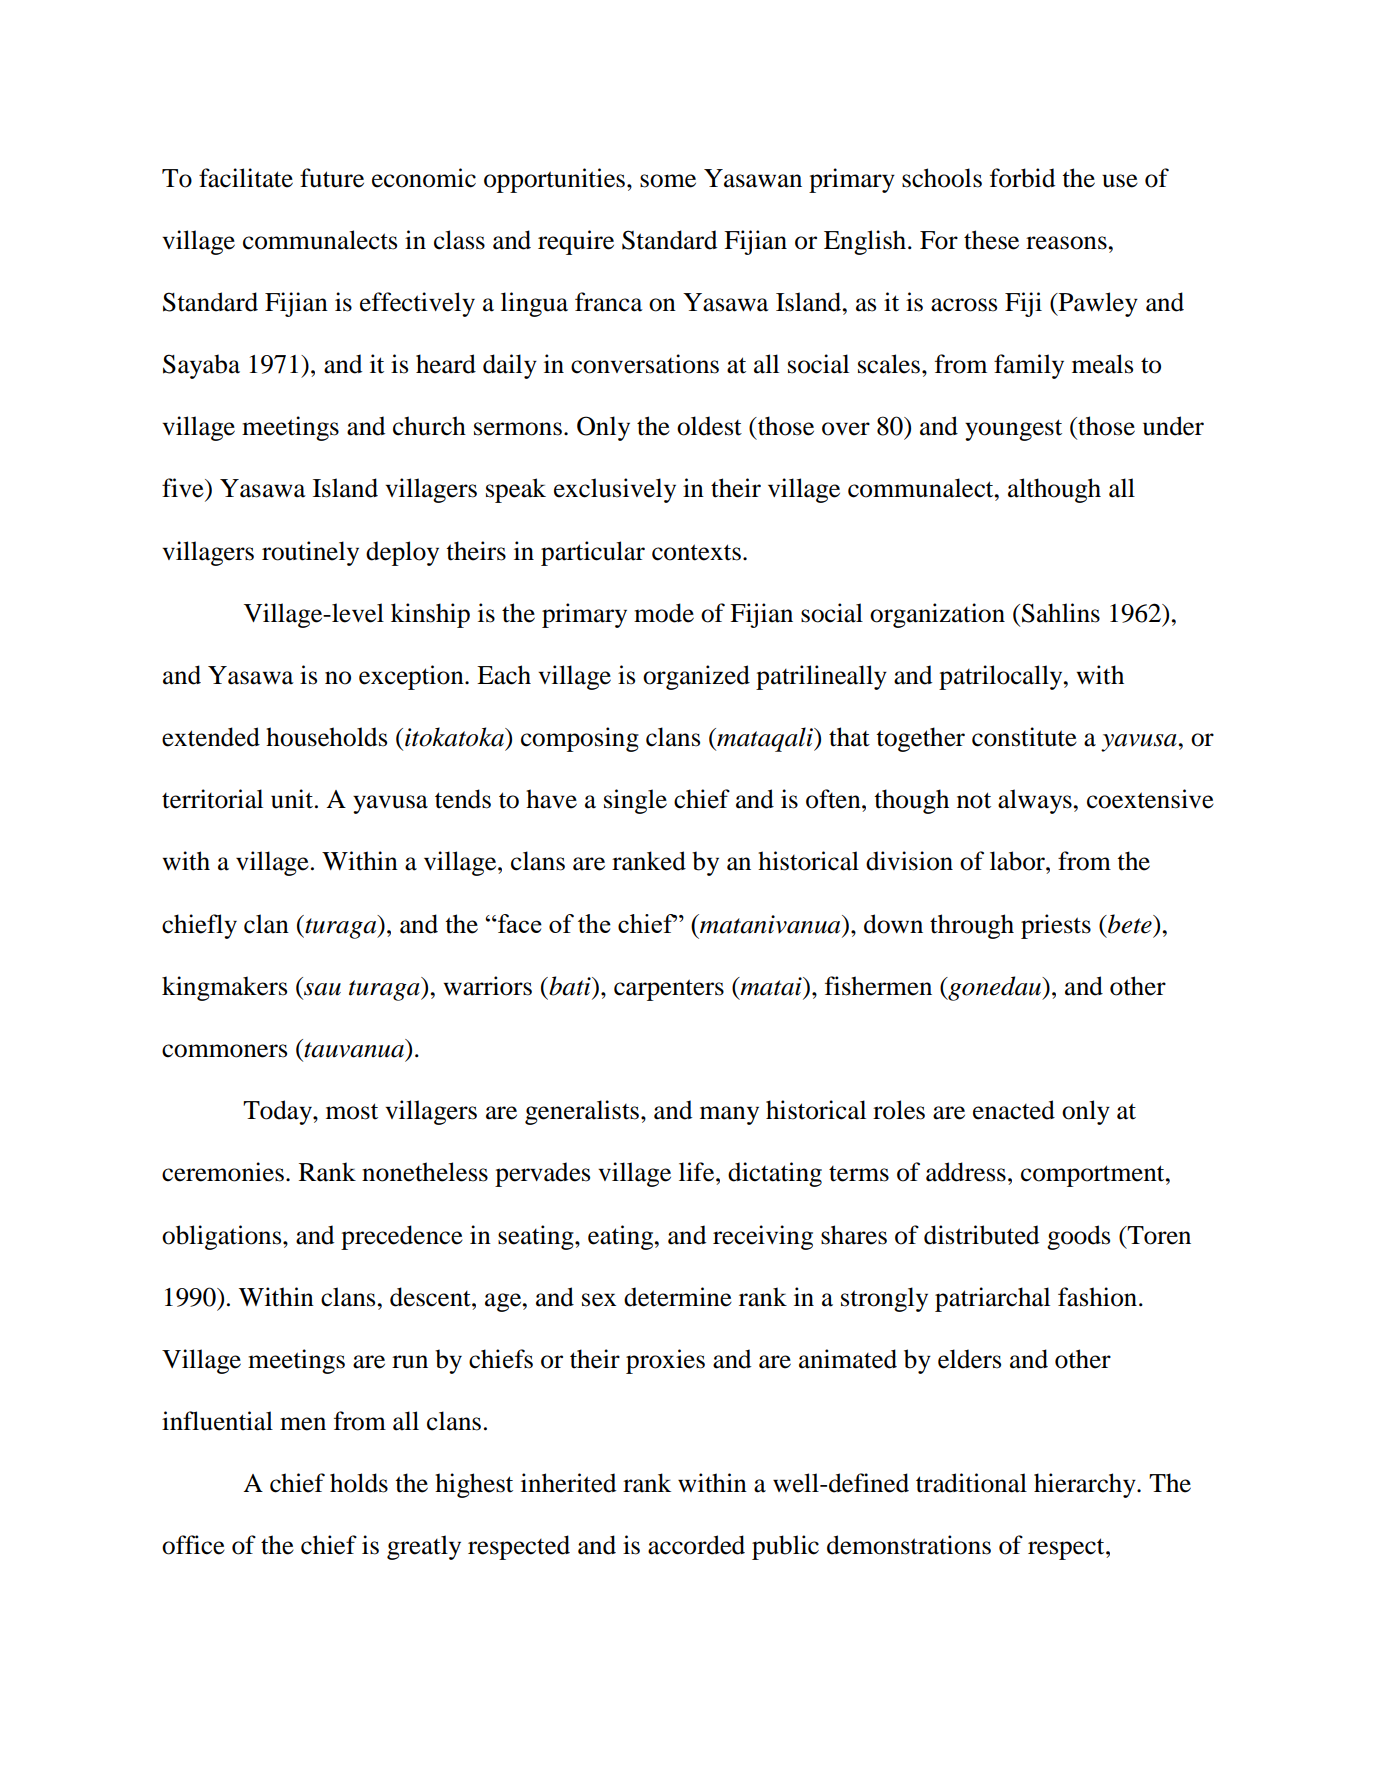  I want to click on accorded, so click(696, 1545).
